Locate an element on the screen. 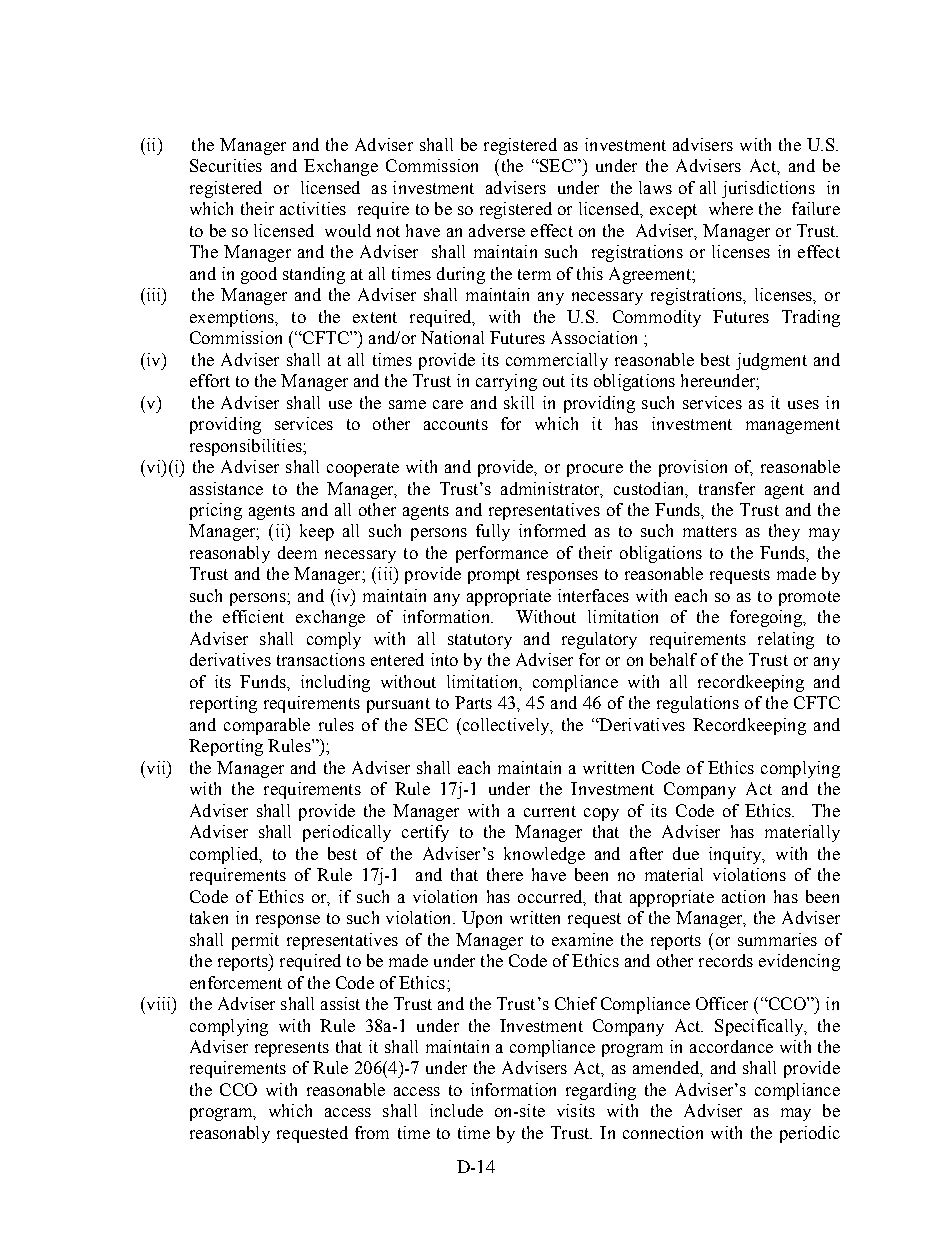 The width and height of the screenshot is (952, 1233). pricing is located at coordinates (216, 511).
